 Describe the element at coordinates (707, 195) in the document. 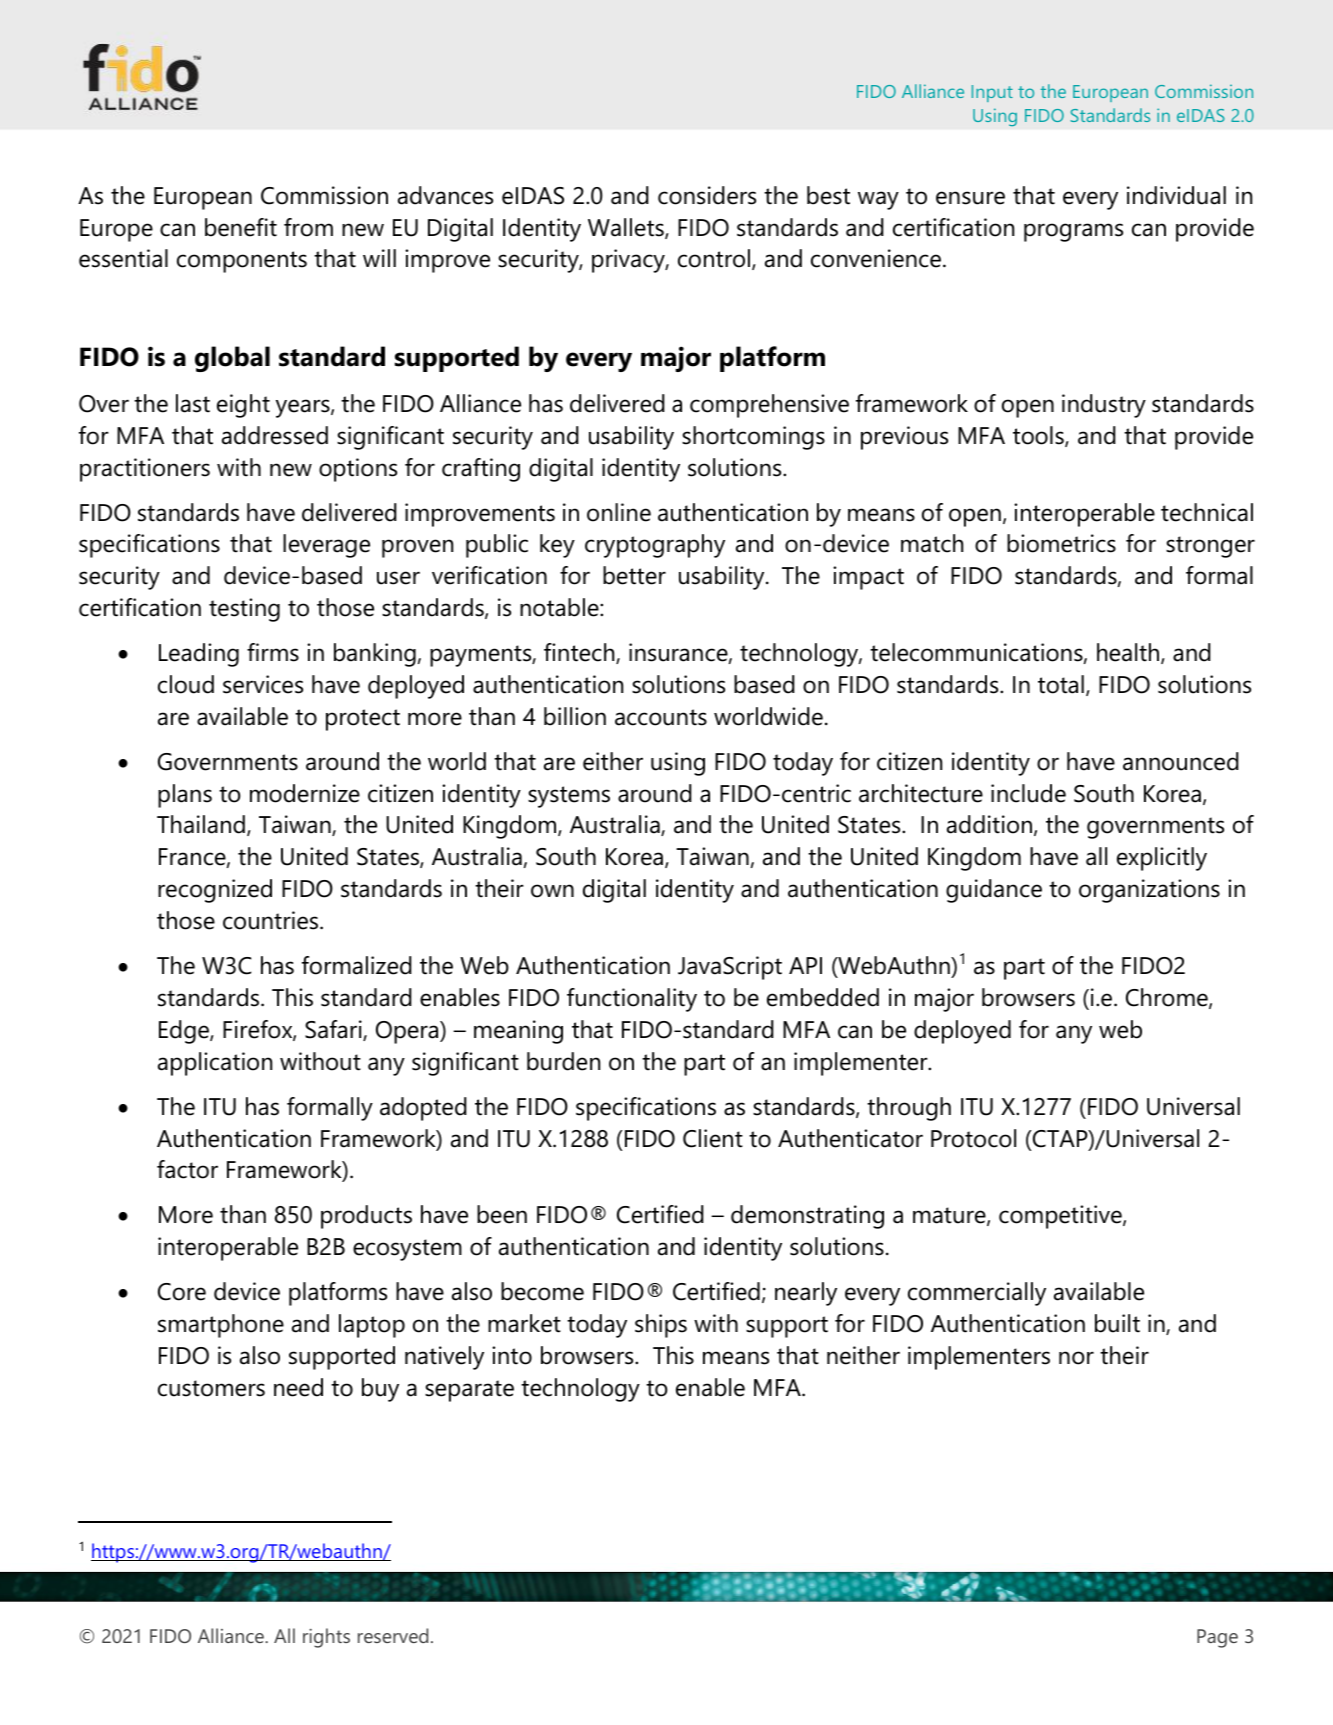

I see `considers` at that location.
